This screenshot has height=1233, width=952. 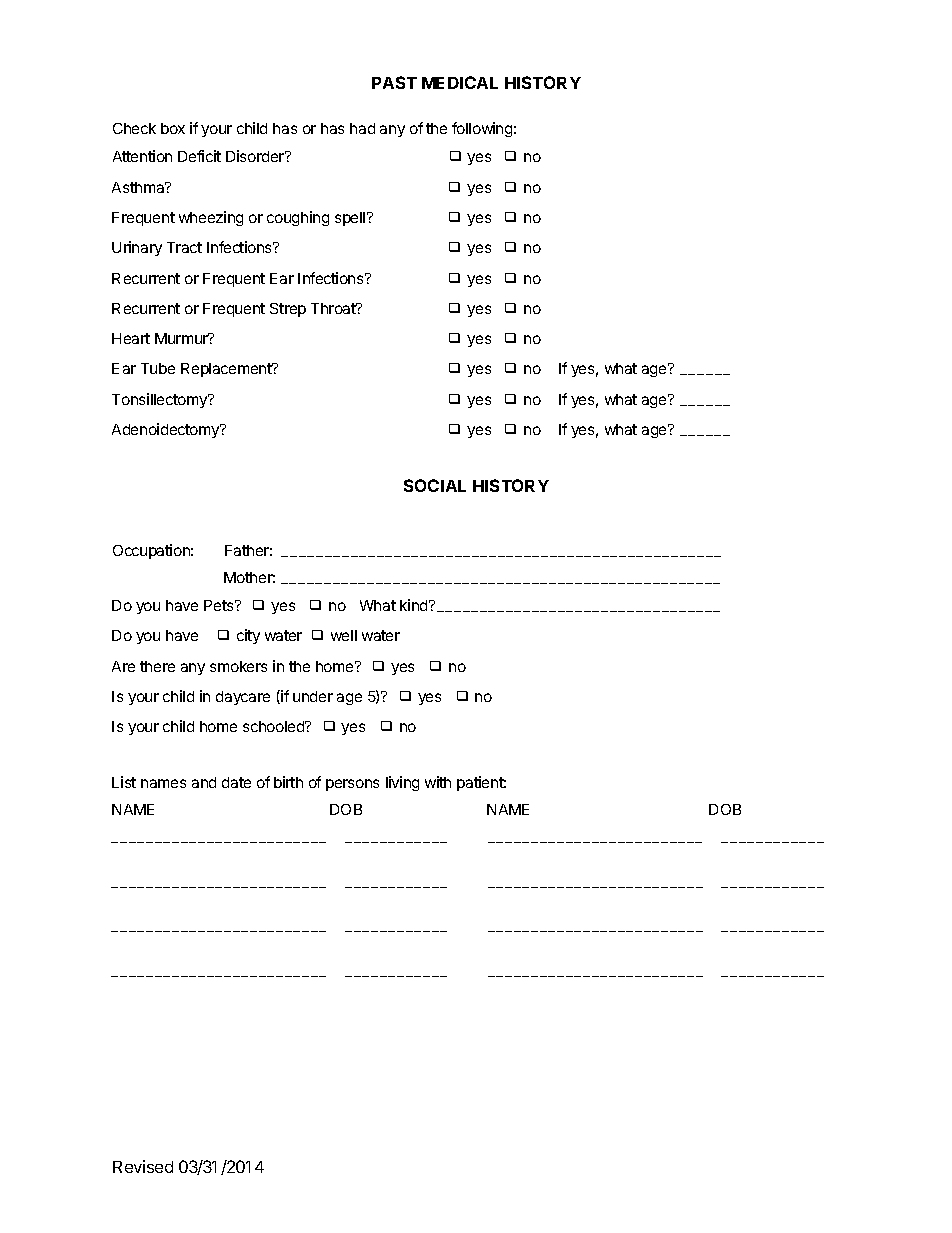 I want to click on Revised, so click(x=143, y=1166).
